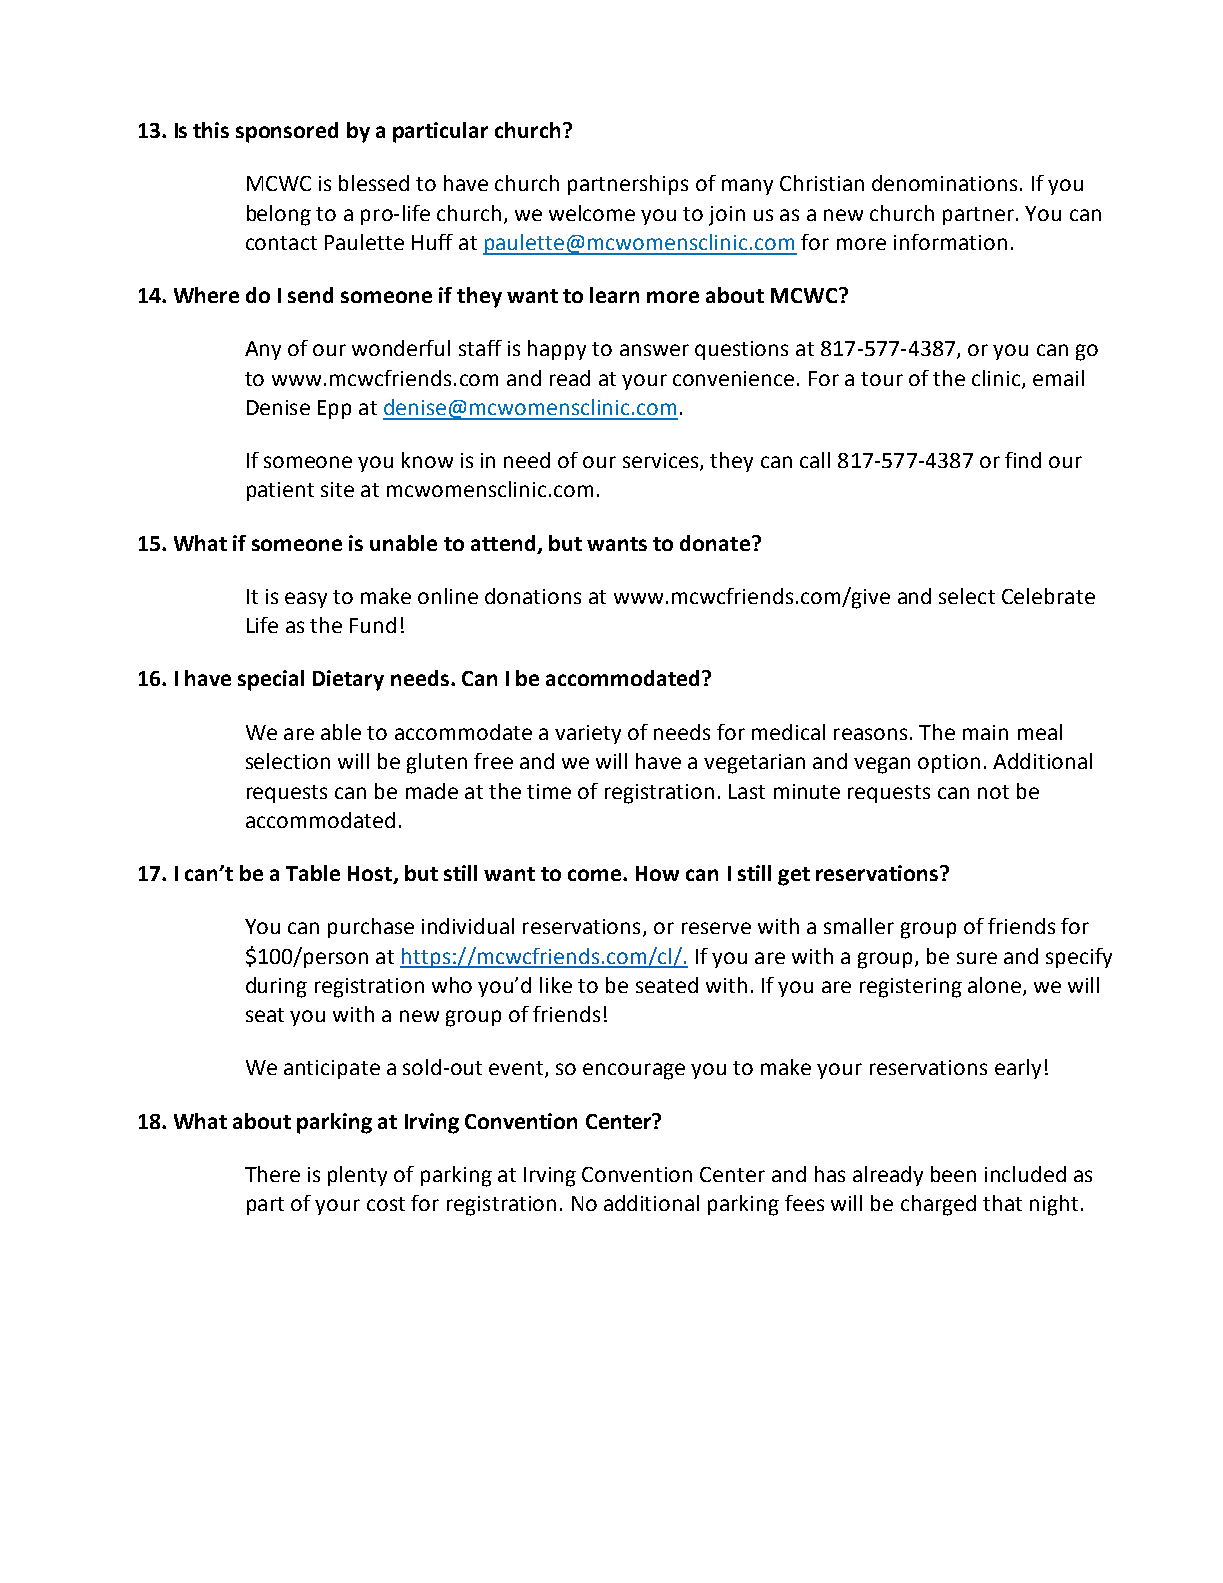  What do you see at coordinates (306, 600) in the image?
I see `easy` at bounding box center [306, 600].
